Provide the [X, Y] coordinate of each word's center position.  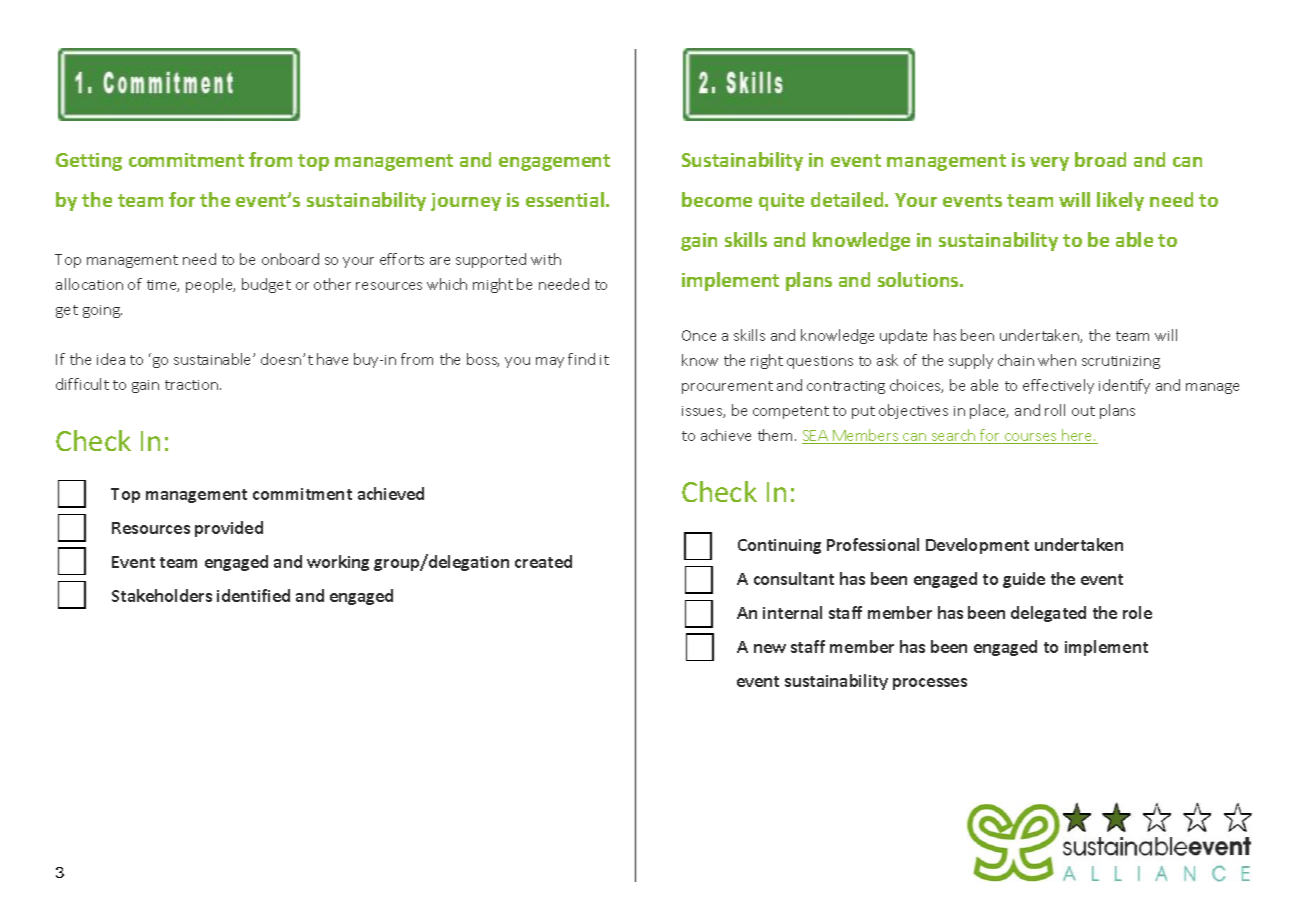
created [543, 561]
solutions [919, 279]
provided [229, 529]
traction [193, 385]
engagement [554, 162]
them [775, 435]
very [1049, 164]
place [989, 411]
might [493, 285]
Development [977, 546]
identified [253, 595]
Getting [89, 162]
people [210, 285]
